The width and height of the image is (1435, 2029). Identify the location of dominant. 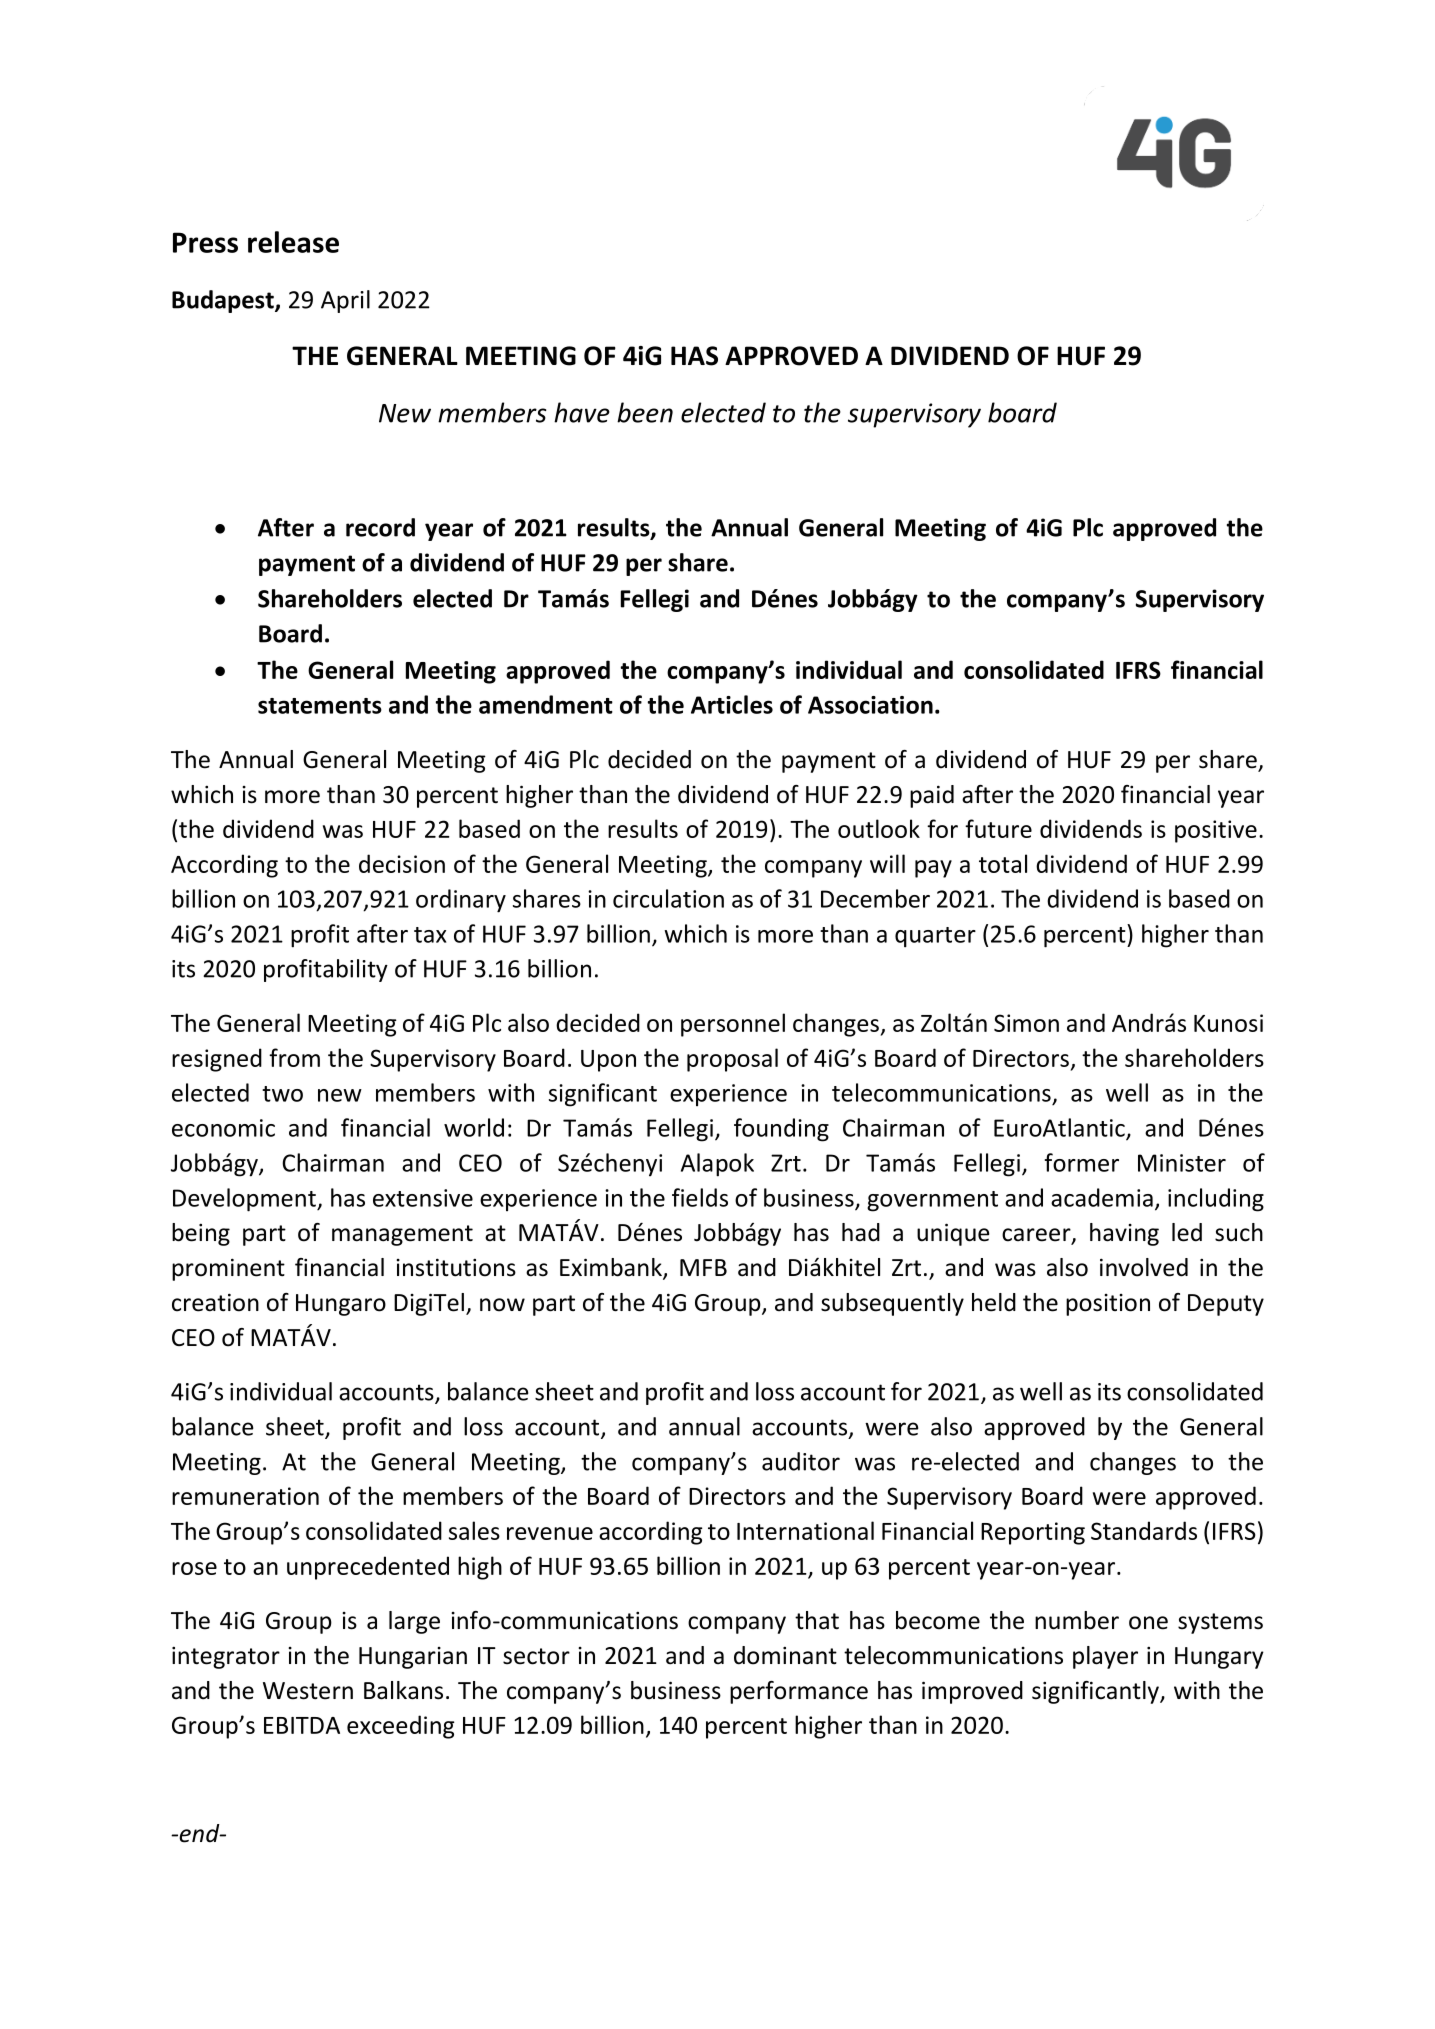
(785, 1655).
